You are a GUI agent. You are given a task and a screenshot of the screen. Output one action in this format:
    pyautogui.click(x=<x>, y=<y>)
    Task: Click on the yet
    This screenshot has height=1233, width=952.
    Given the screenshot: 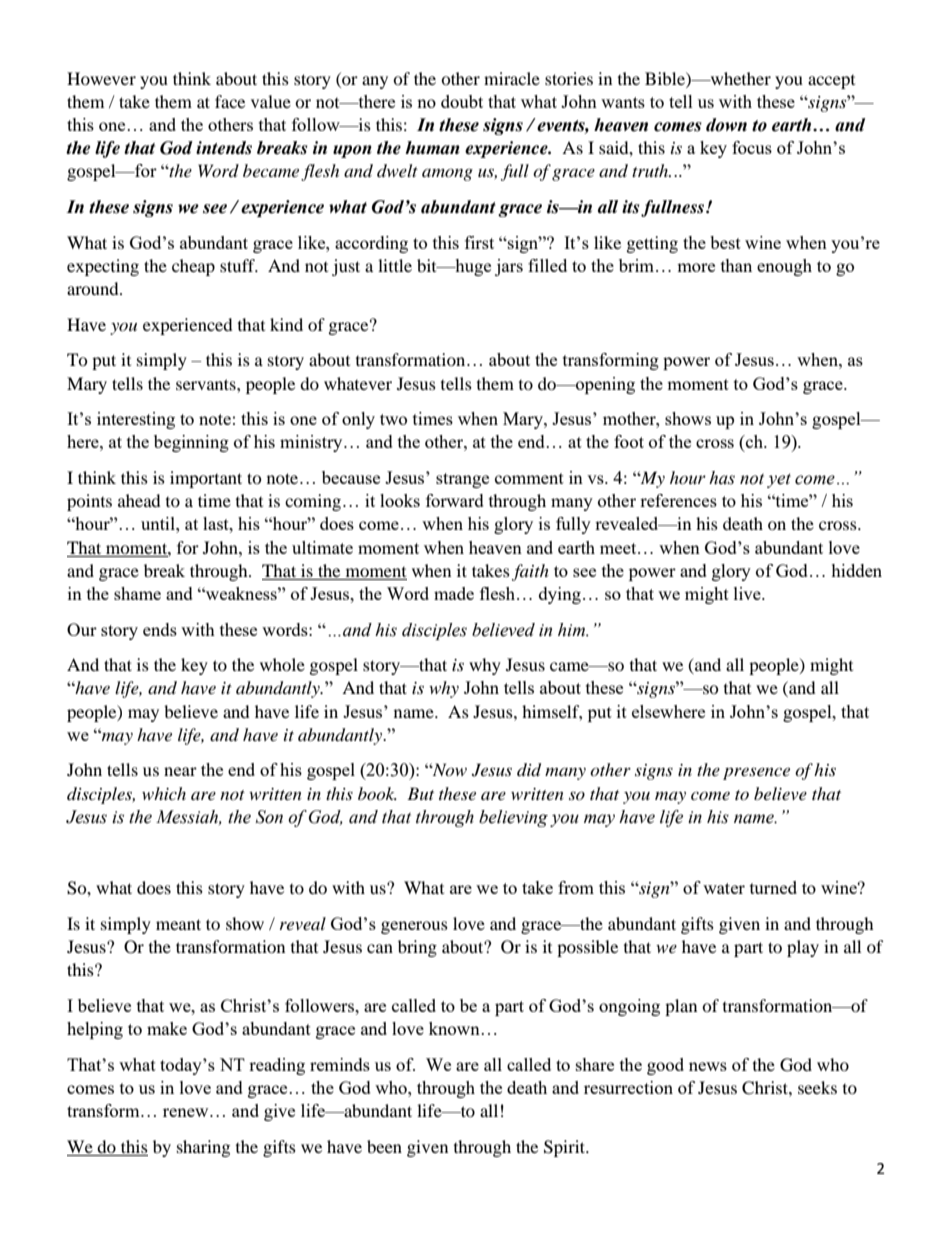 What is the action you would take?
    pyautogui.click(x=779, y=480)
